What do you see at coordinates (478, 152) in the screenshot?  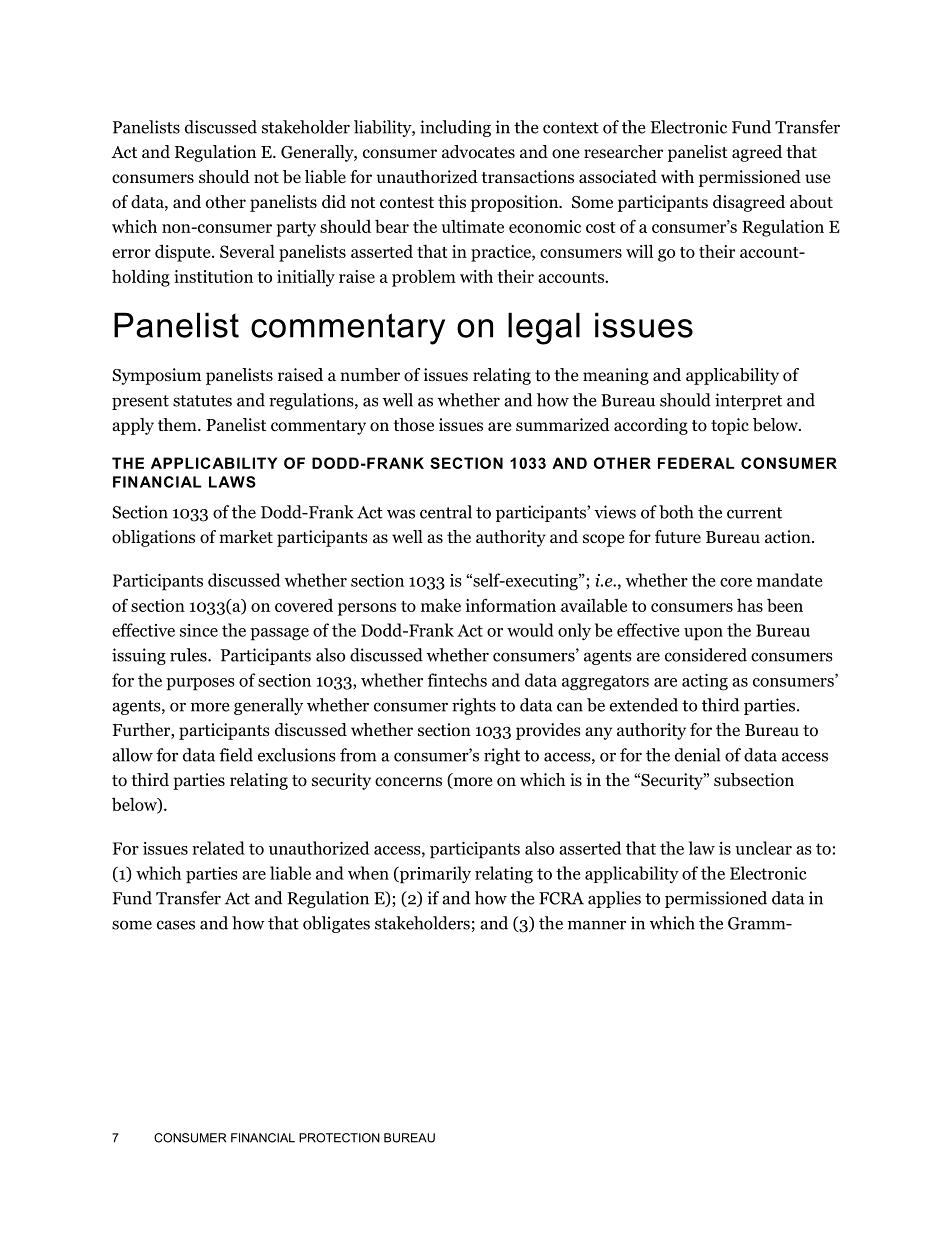 I see `advocates` at bounding box center [478, 152].
